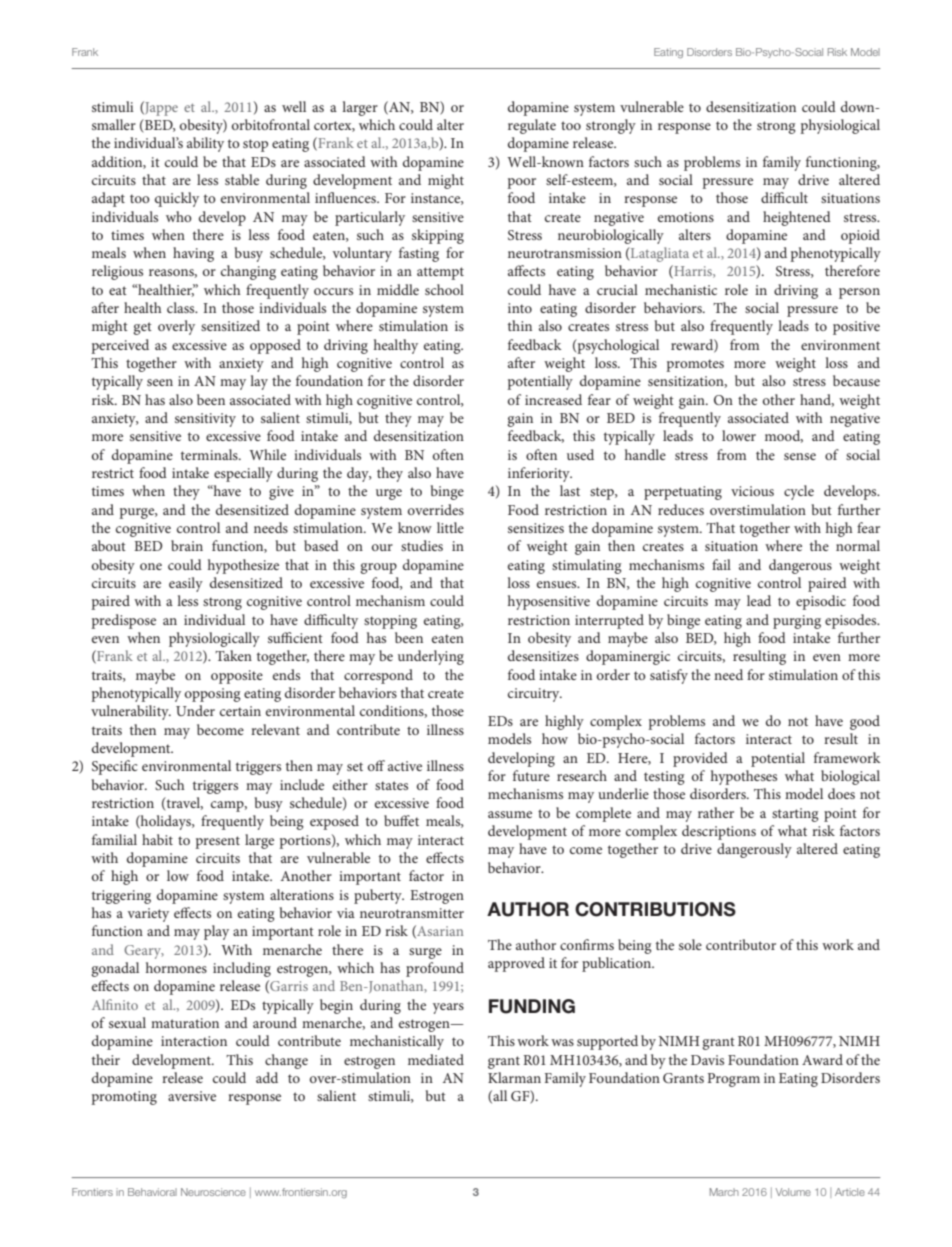  Describe the element at coordinates (516, 964) in the document. I see `approved` at that location.
